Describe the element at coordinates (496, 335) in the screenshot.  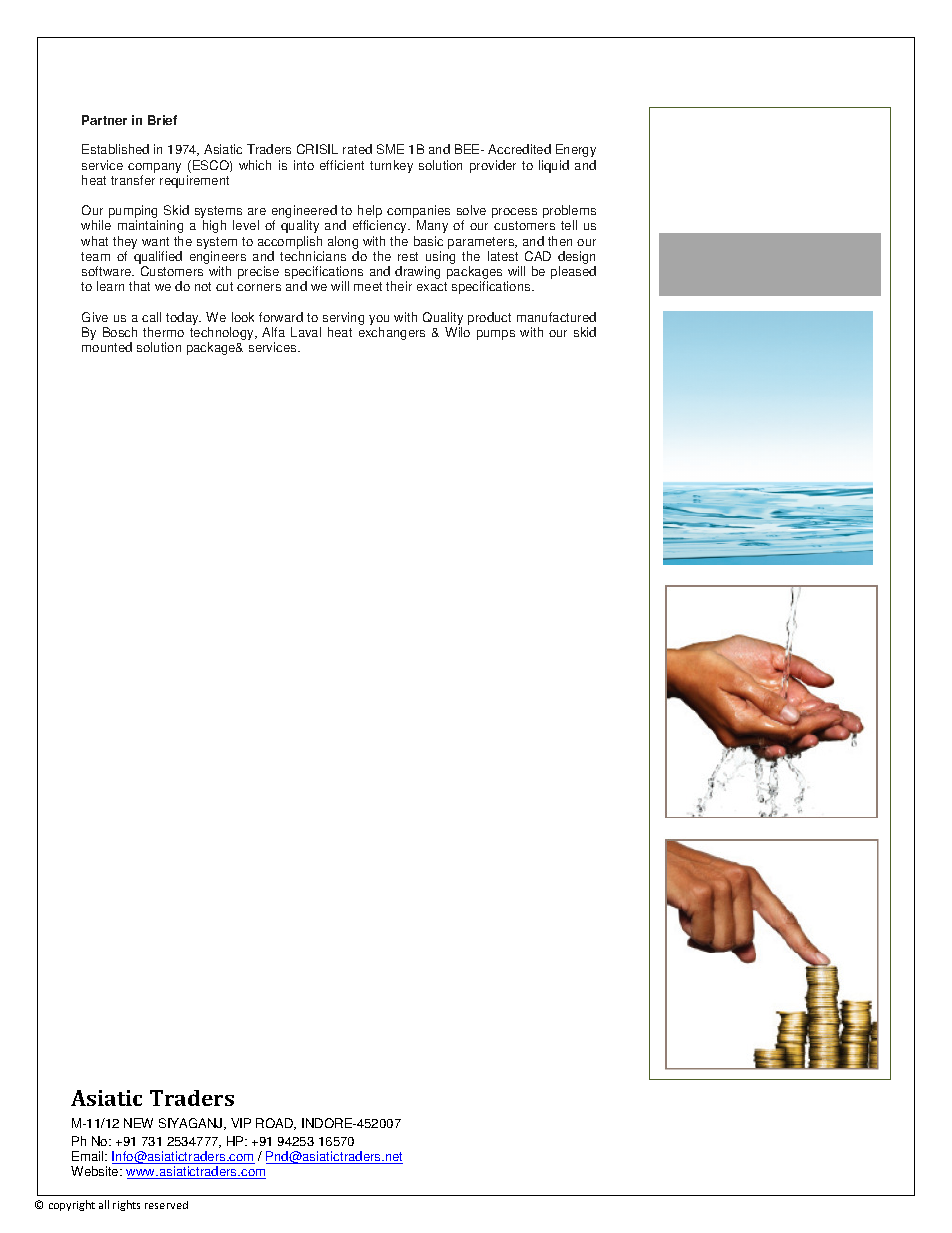
I see `pumps` at that location.
